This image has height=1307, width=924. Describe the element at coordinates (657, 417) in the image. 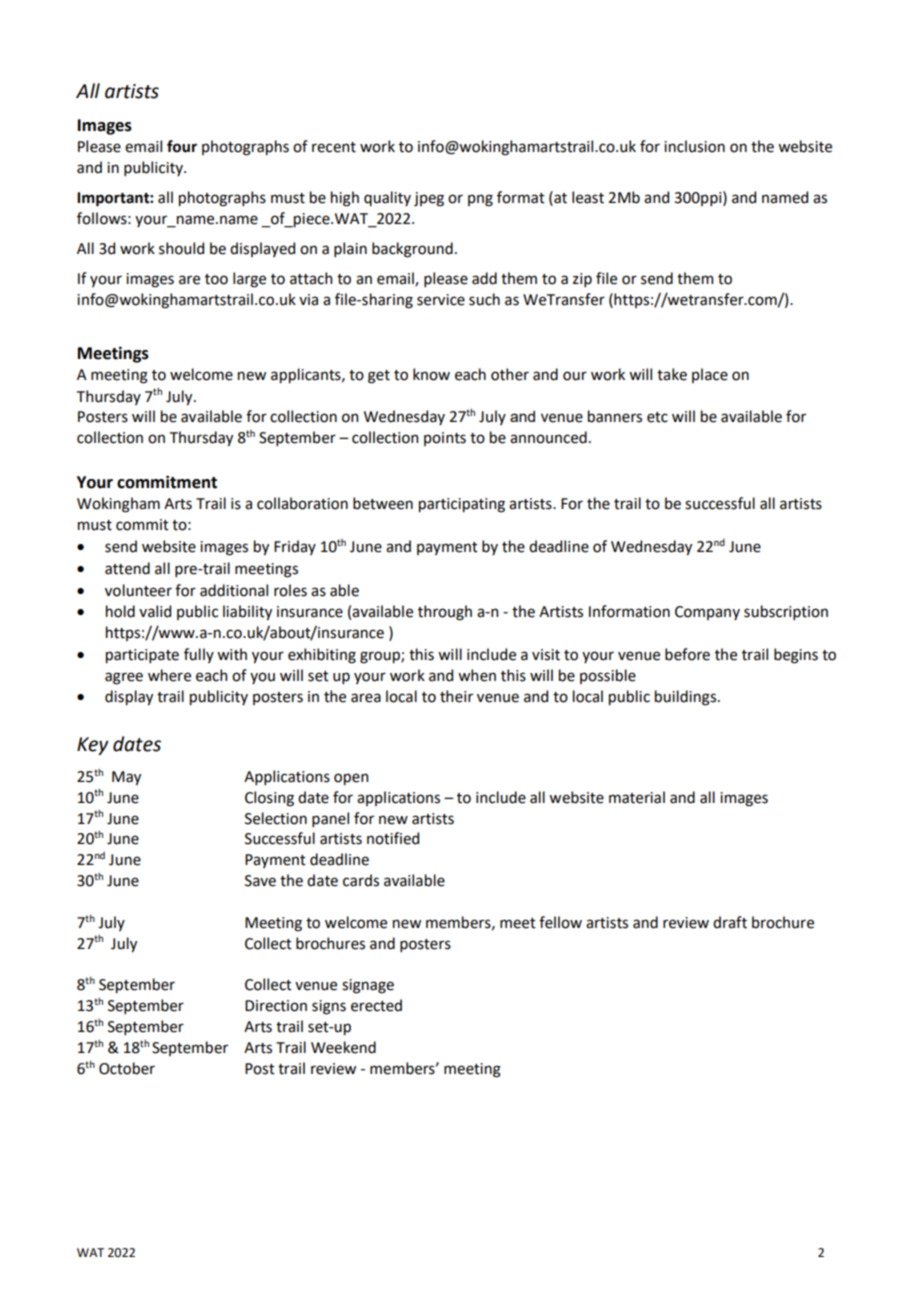

I see `etc` at that location.
